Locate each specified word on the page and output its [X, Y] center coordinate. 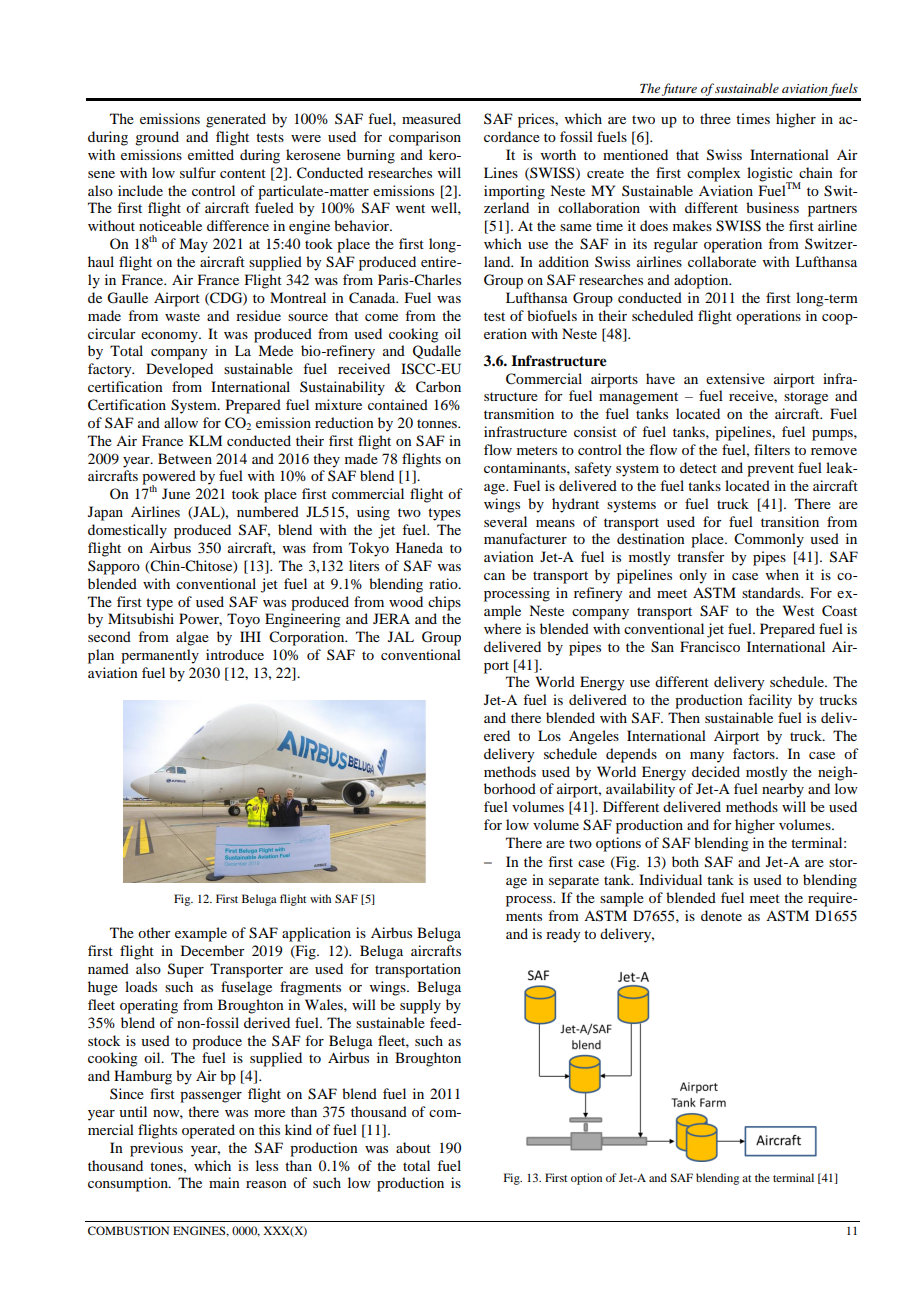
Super [186, 970]
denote [721, 915]
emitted [211, 154]
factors [755, 753]
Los [549, 735]
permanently [160, 656]
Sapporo [114, 567]
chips [444, 603]
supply [420, 1006]
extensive [735, 378]
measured [431, 118]
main [224, 1182]
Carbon [438, 387]
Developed [179, 370]
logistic [771, 175]
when [782, 574]
